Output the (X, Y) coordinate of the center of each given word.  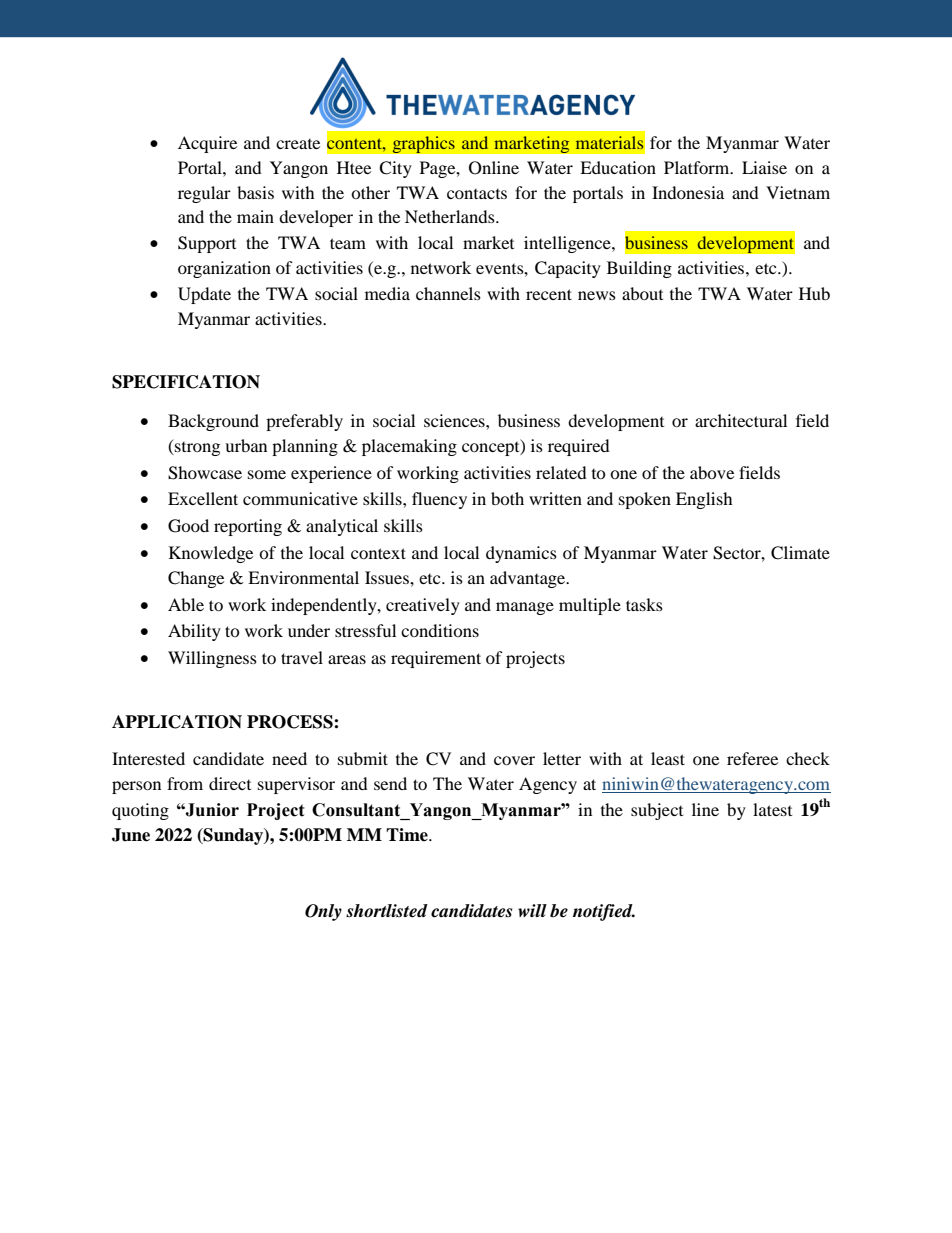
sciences (455, 420)
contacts (477, 194)
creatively (423, 606)
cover (514, 760)
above (712, 472)
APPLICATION (177, 722)
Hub (814, 293)
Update (204, 295)
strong (196, 447)
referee (752, 758)
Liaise (764, 167)
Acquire (207, 144)
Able (186, 604)
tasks (644, 604)
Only (323, 912)
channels (448, 293)
